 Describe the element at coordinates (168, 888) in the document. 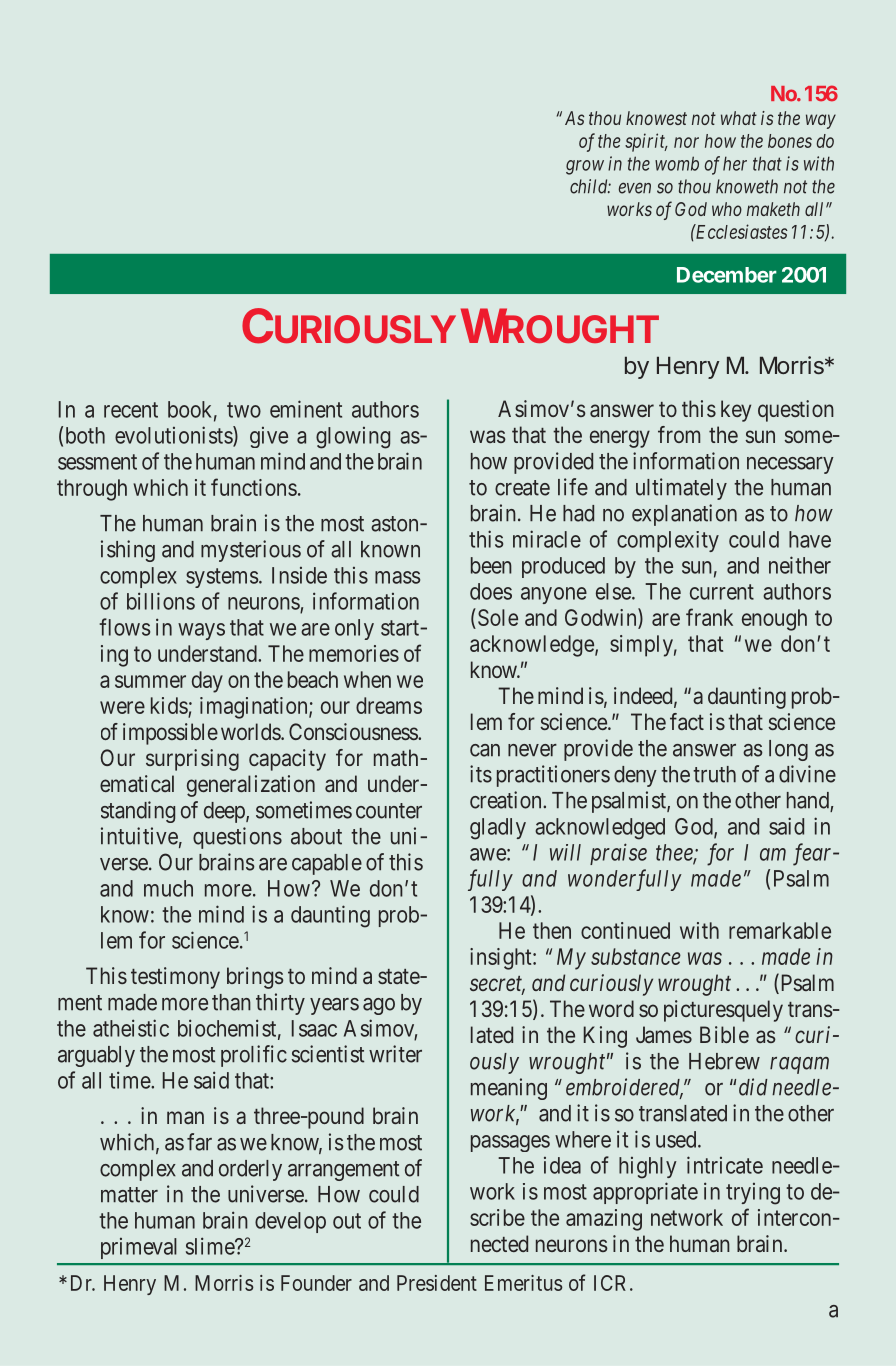

I see `much` at that location.
